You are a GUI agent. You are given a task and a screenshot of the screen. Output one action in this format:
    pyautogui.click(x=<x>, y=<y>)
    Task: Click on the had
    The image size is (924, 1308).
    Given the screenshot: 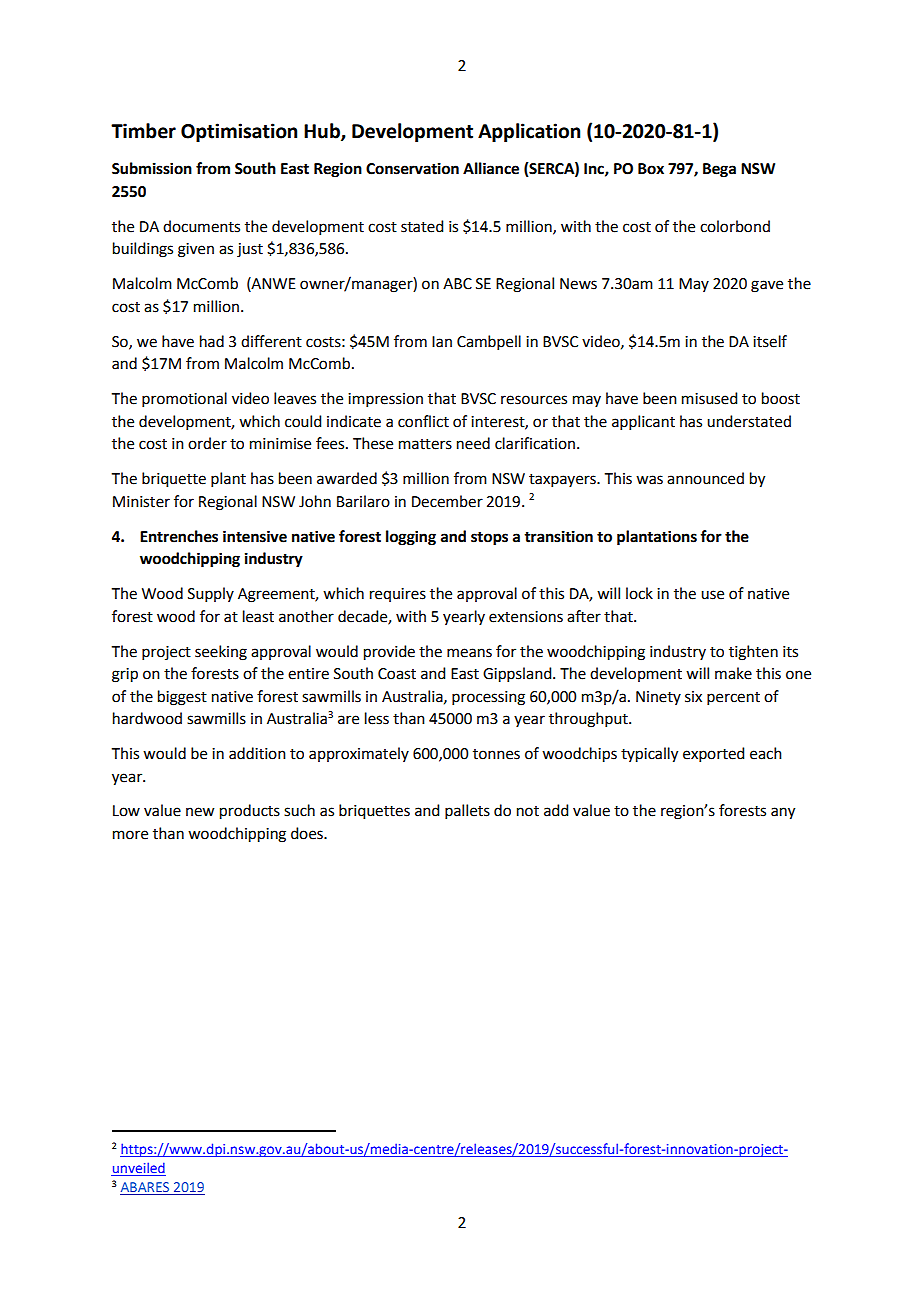 What is the action you would take?
    pyautogui.click(x=212, y=341)
